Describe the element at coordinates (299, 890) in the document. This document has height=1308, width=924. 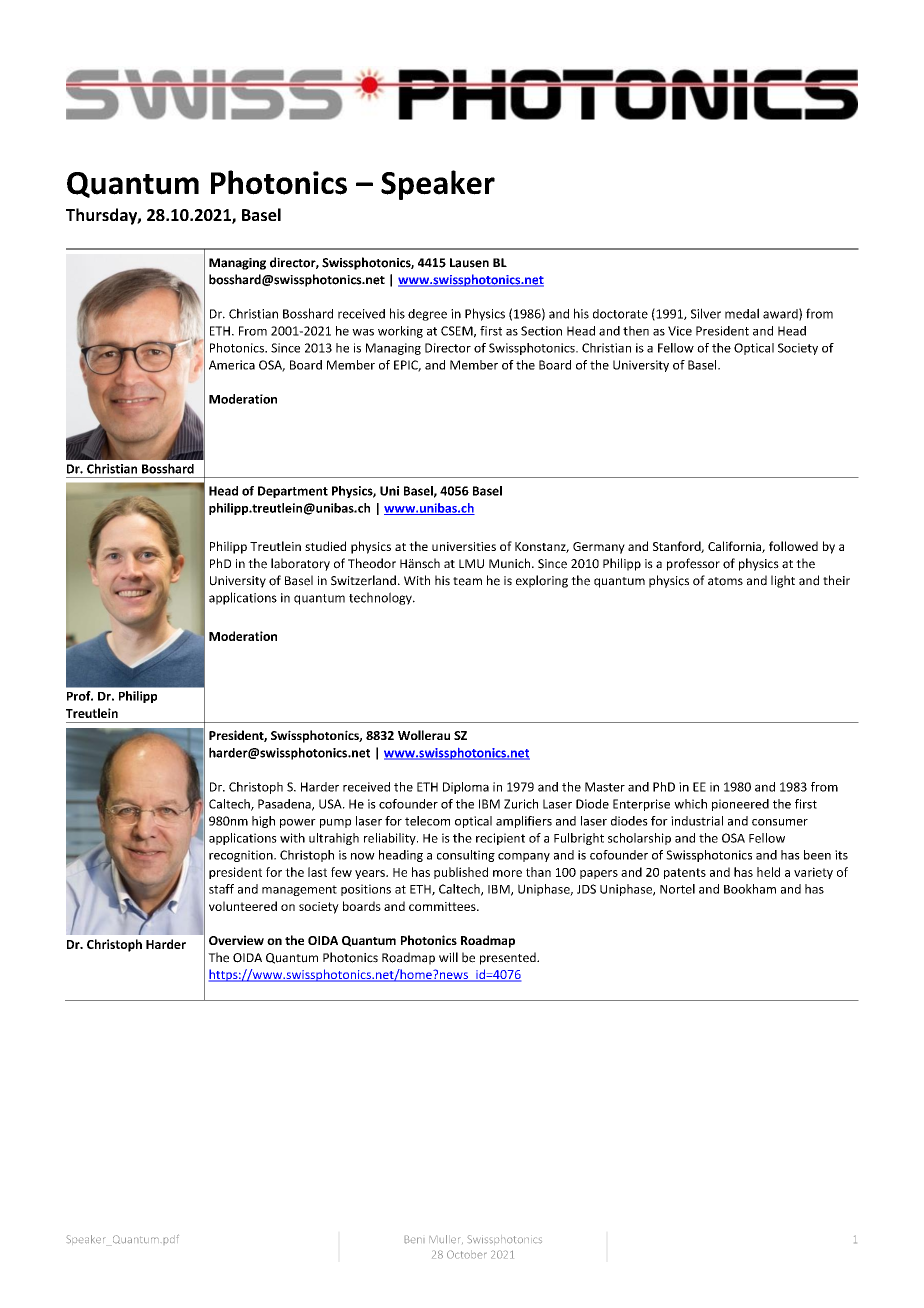
I see `management` at that location.
